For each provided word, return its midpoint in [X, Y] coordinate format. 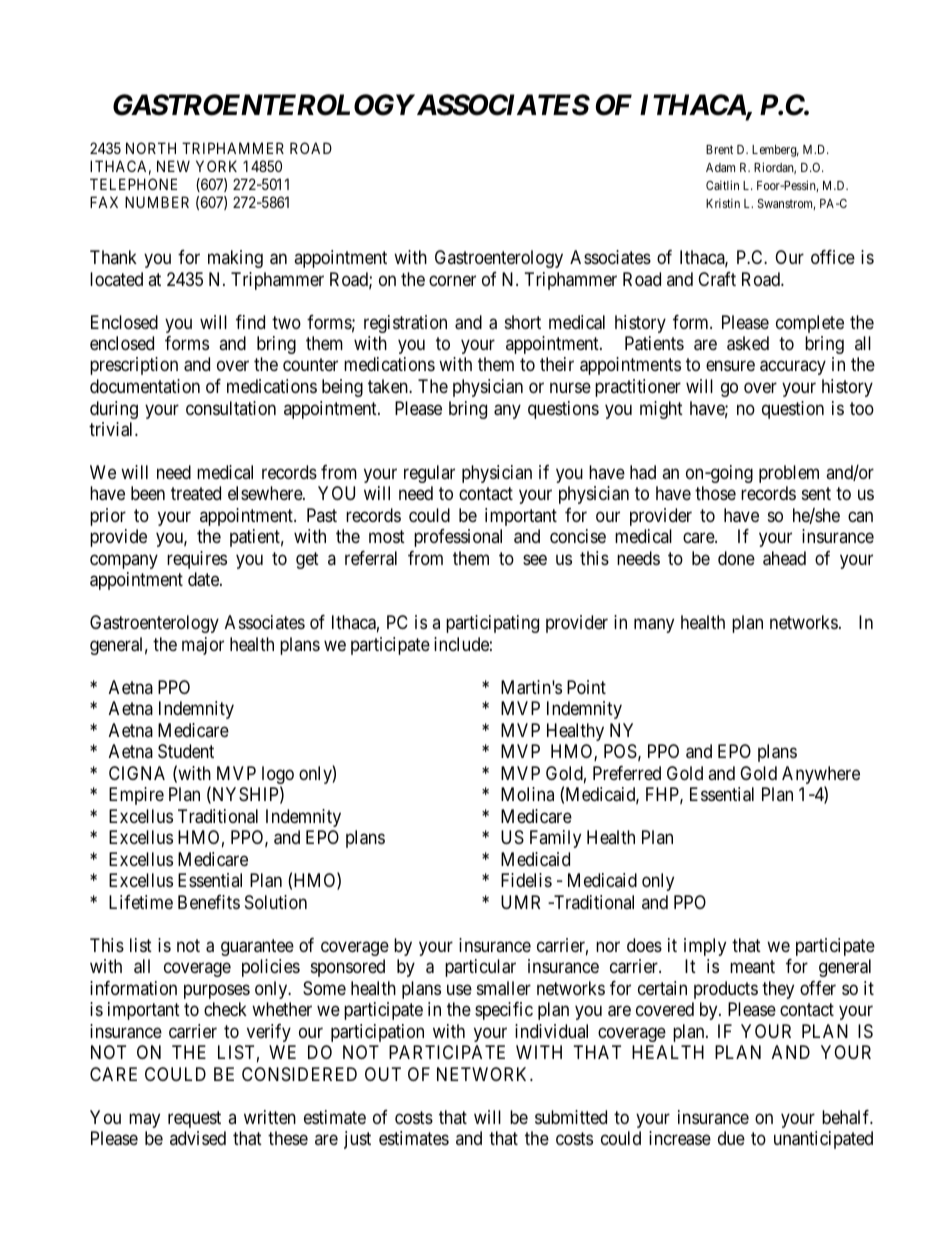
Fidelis [526, 880]
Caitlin [722, 185]
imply [705, 947]
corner [452, 280]
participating [492, 624]
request [194, 1119]
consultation [231, 408]
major [203, 646]
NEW [173, 166]
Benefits [209, 902]
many [654, 626]
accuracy [793, 368]
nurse [570, 387]
